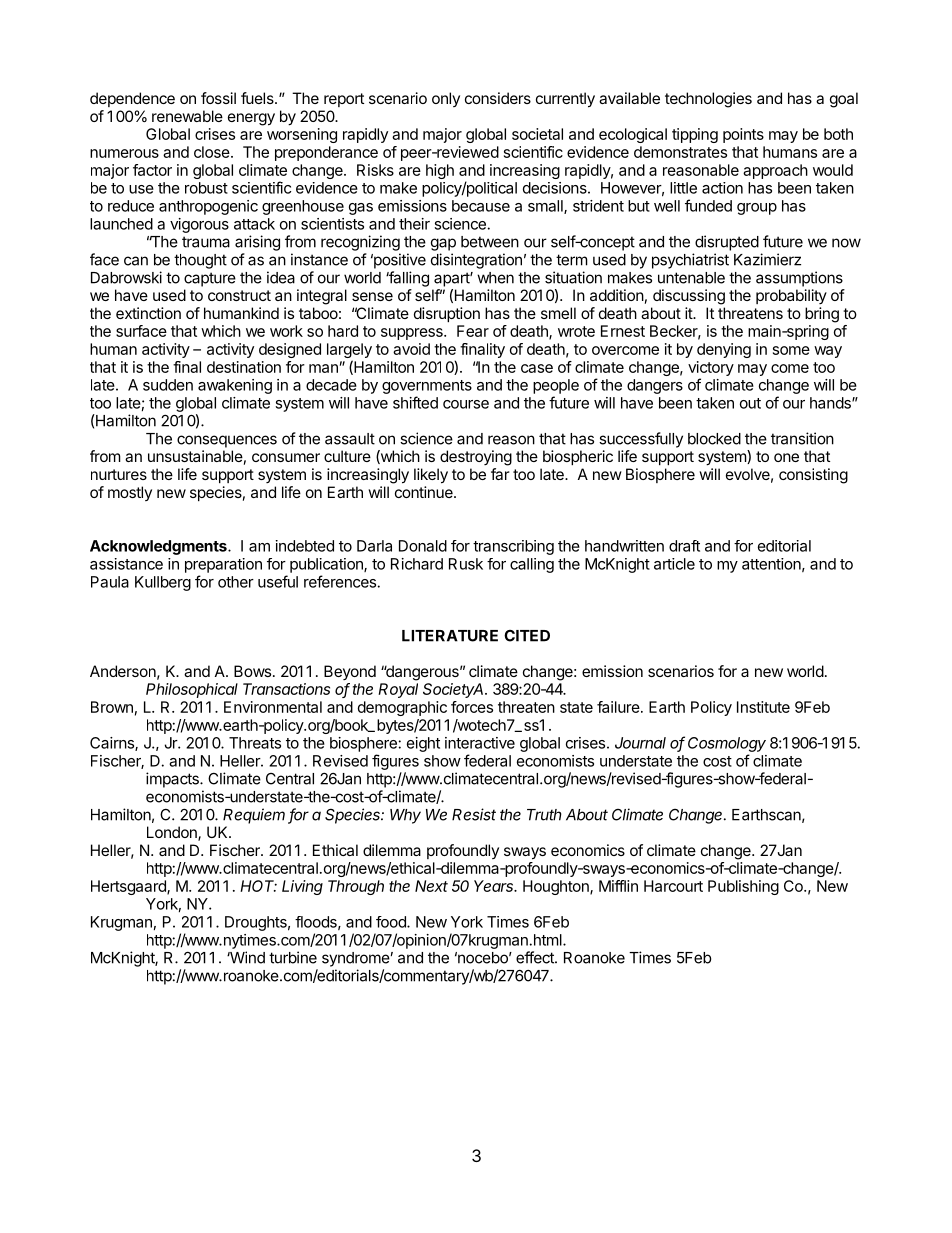 This screenshot has height=1233, width=952. Describe the element at coordinates (513, 547) in the screenshot. I see `transcribing` at that location.
